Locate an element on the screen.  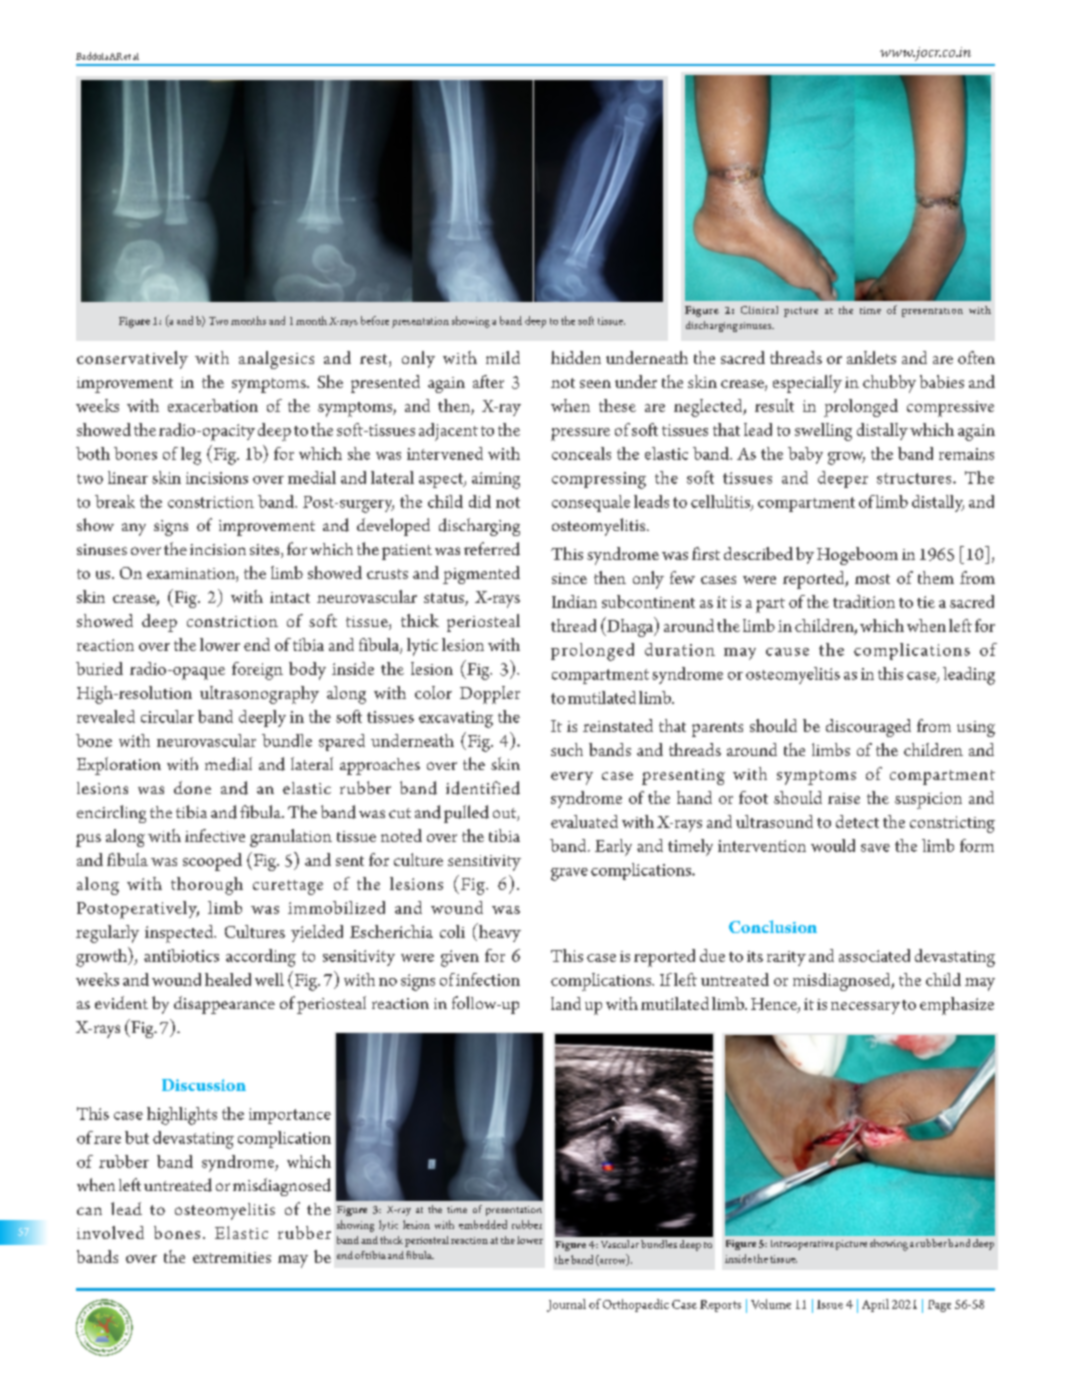
mild is located at coordinates (503, 357).
